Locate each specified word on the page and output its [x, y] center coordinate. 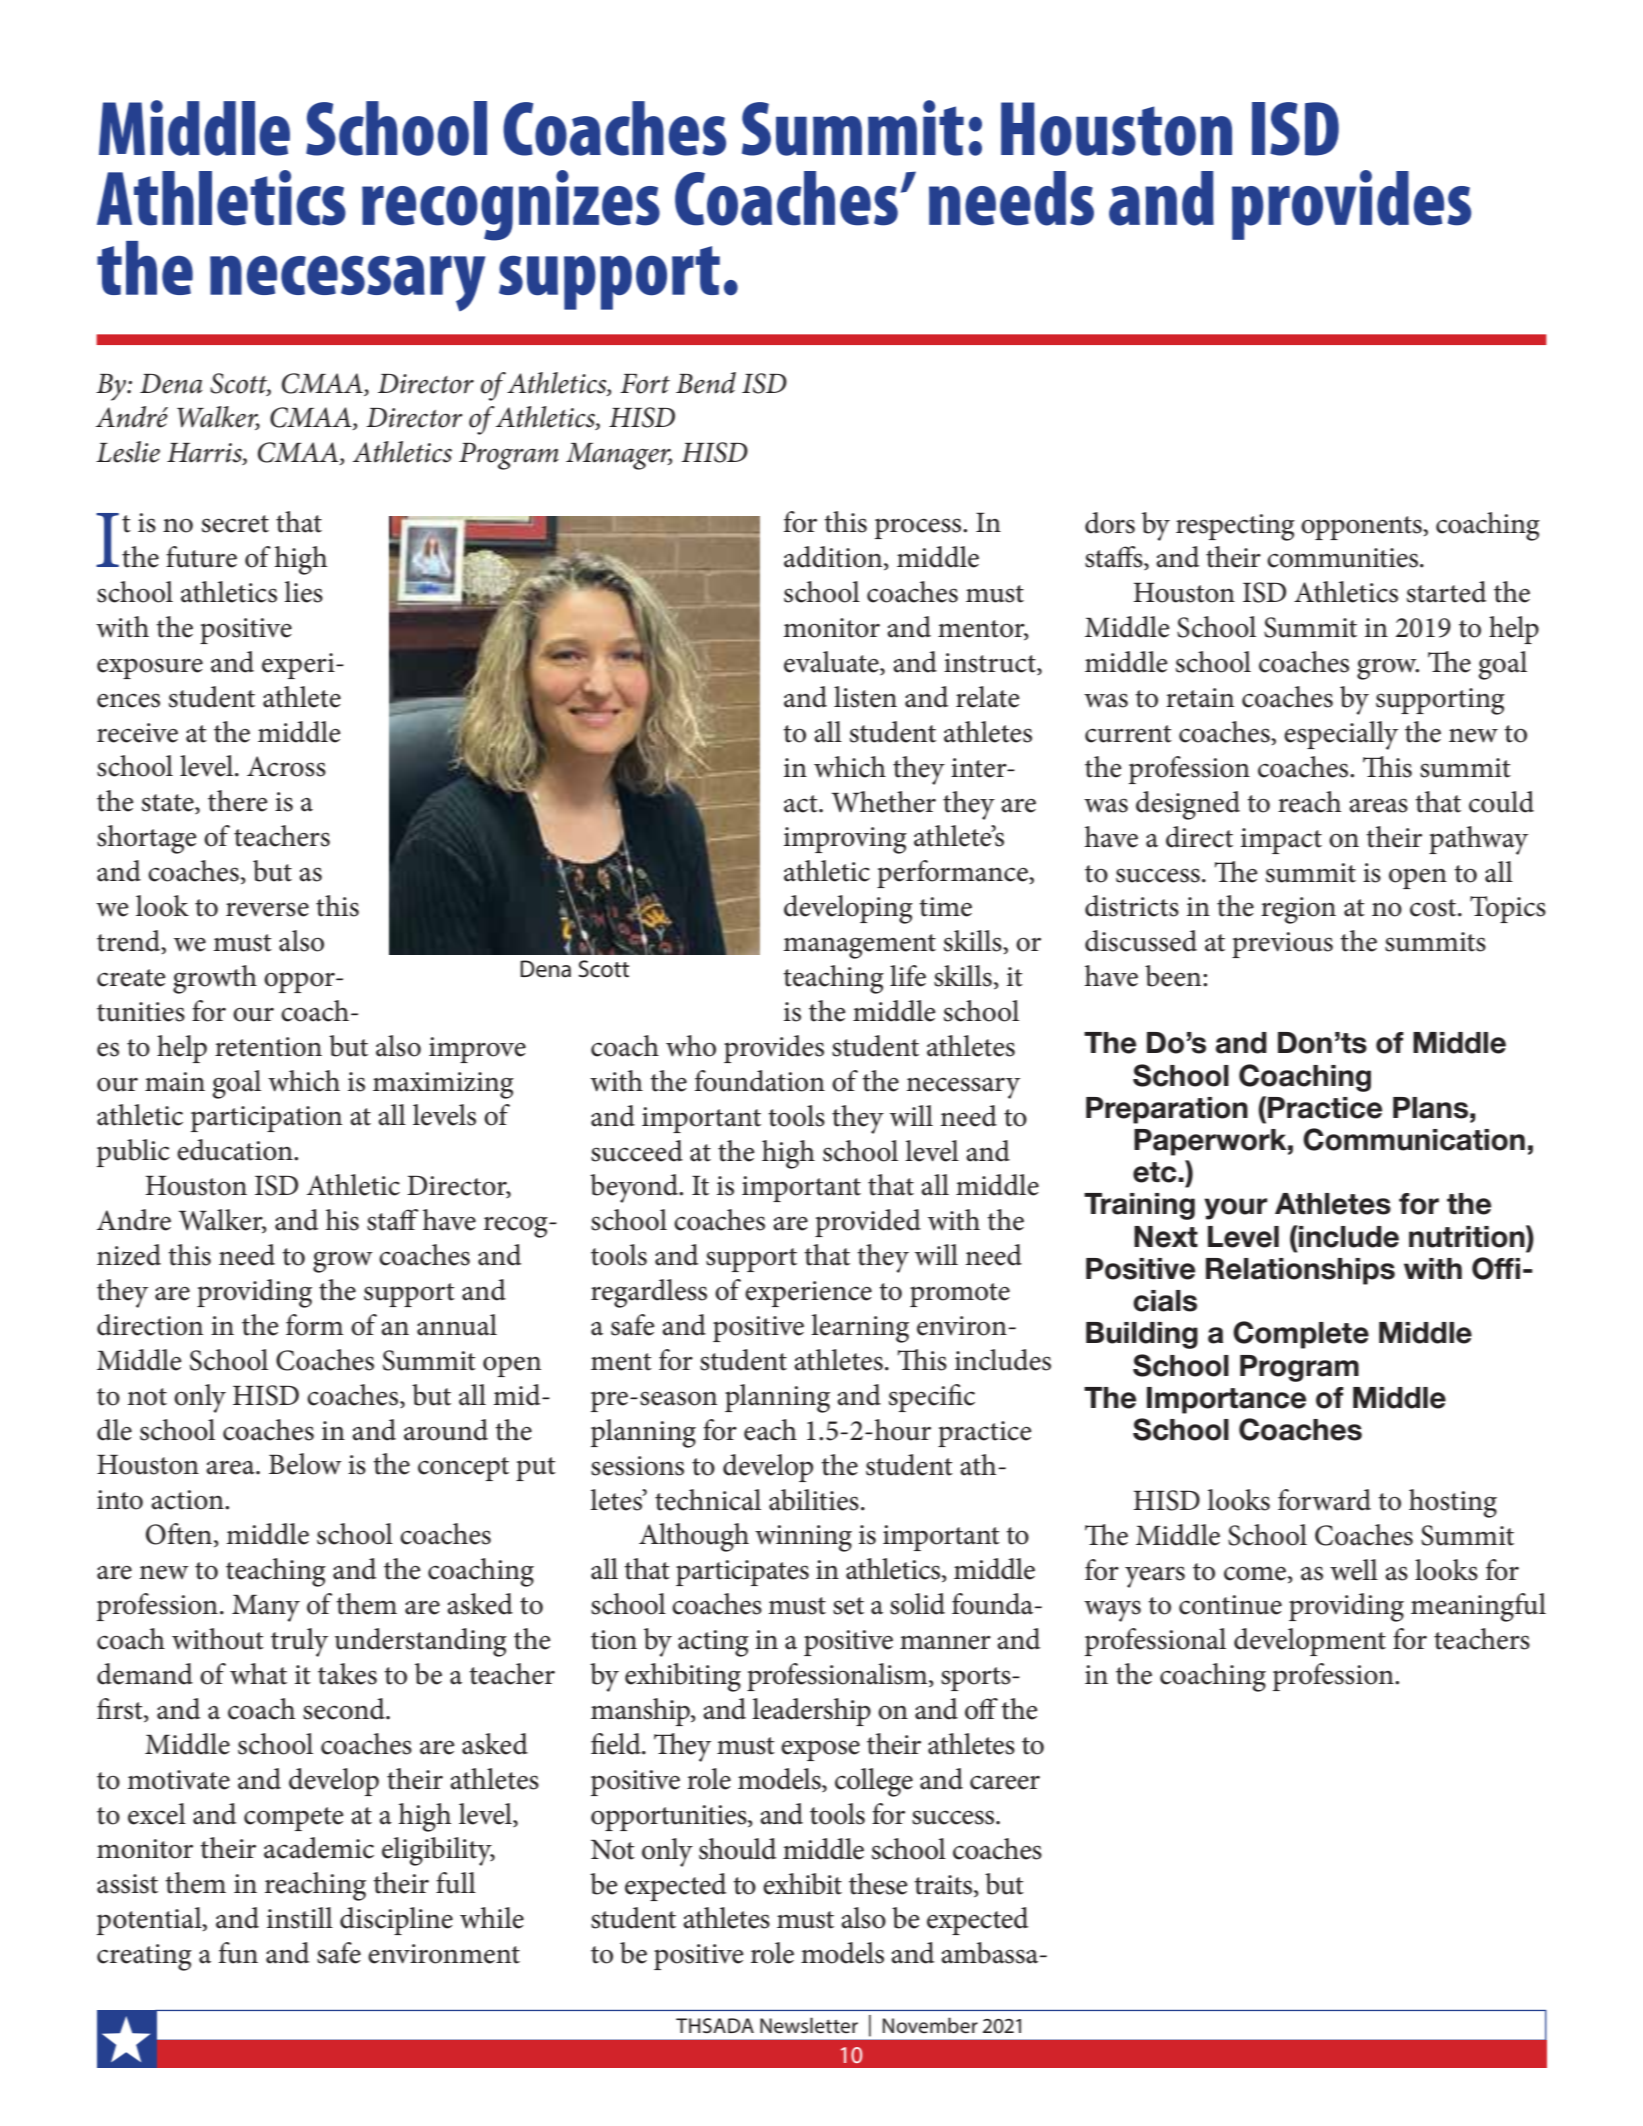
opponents [1362, 528]
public [133, 1153]
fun [238, 1953]
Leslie [128, 452]
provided [868, 1223]
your [1235, 1209]
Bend [706, 383]
